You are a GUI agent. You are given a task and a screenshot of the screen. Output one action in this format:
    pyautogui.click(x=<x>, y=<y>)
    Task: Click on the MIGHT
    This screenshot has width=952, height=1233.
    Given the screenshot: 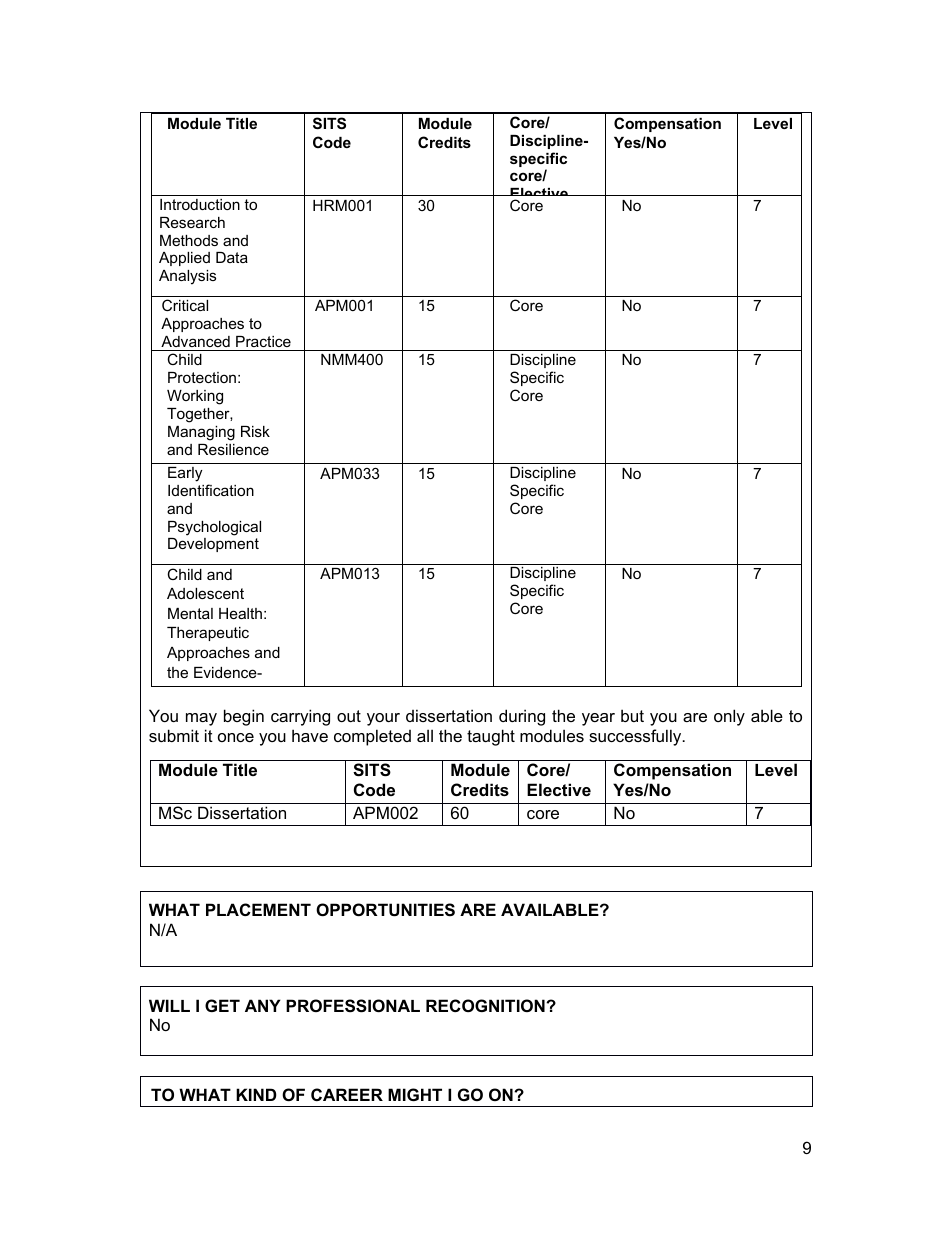 What is the action you would take?
    pyautogui.click(x=415, y=1094)
